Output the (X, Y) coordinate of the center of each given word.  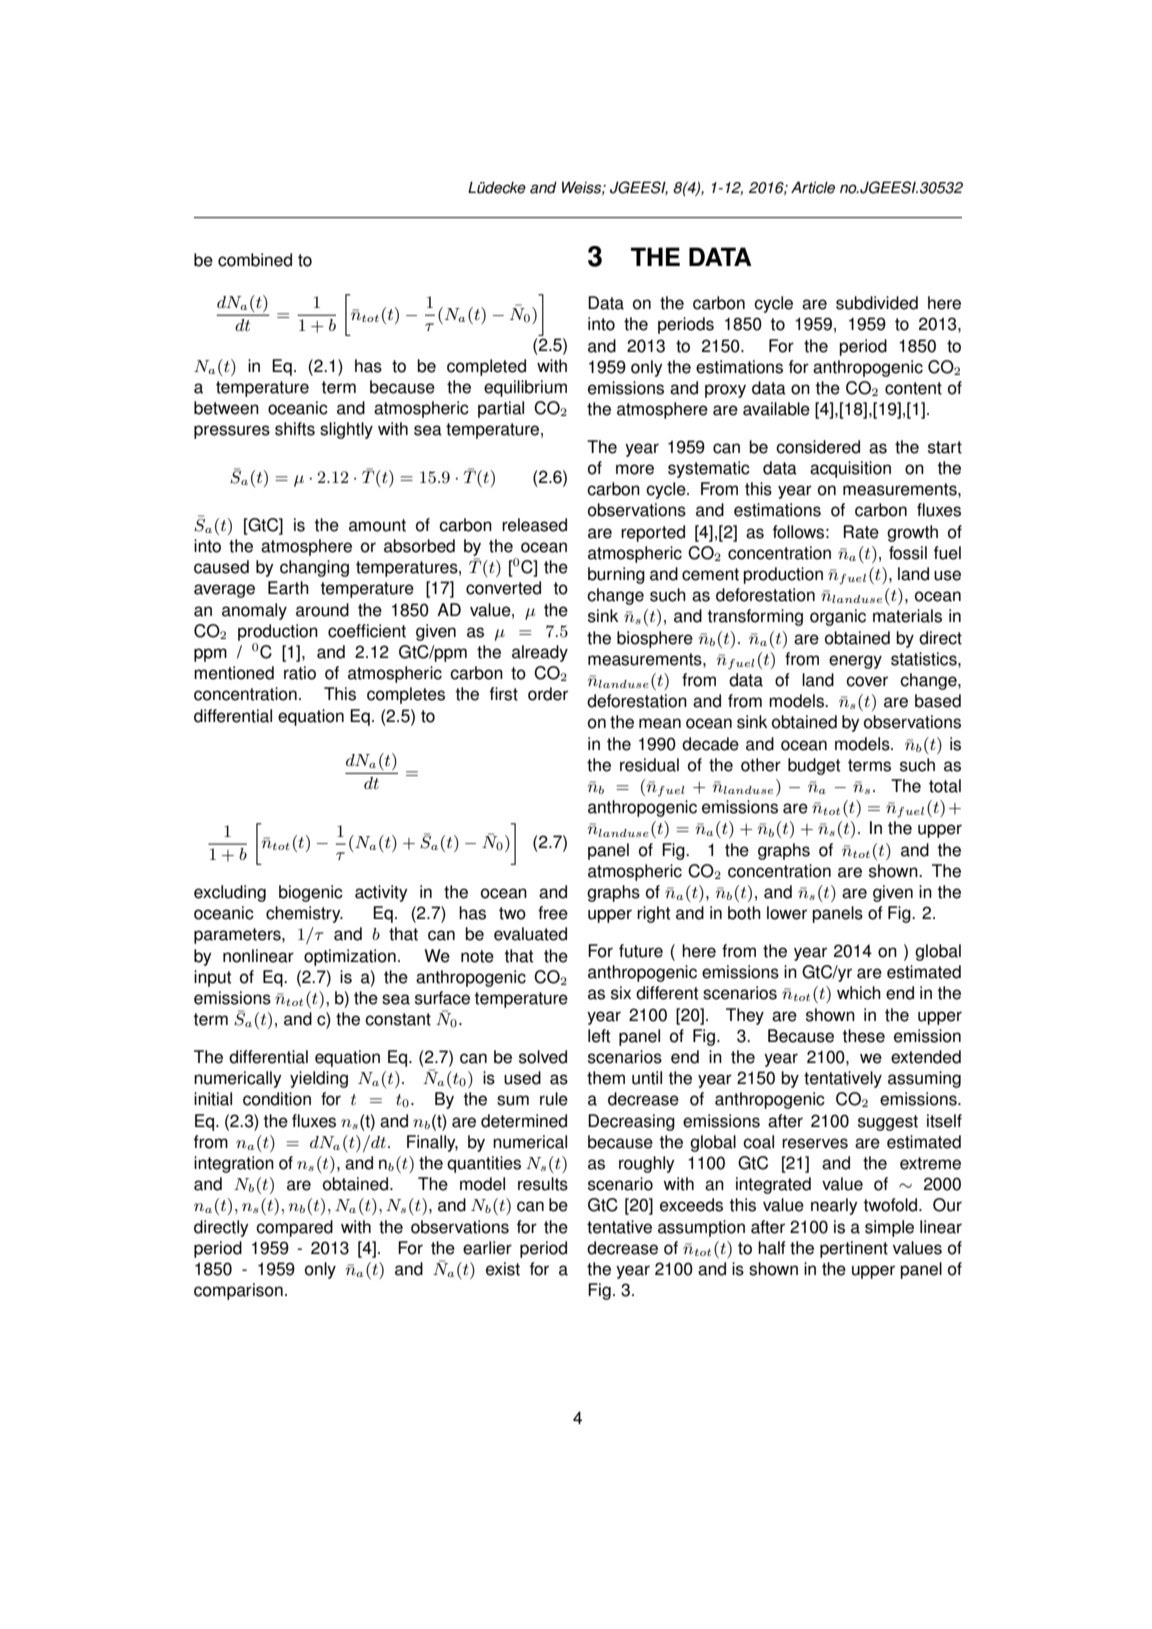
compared (294, 1228)
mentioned (234, 673)
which (859, 993)
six (621, 993)
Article (813, 187)
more (635, 469)
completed (486, 367)
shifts (295, 429)
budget (814, 766)
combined (255, 260)
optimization (350, 957)
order (548, 694)
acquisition (850, 469)
